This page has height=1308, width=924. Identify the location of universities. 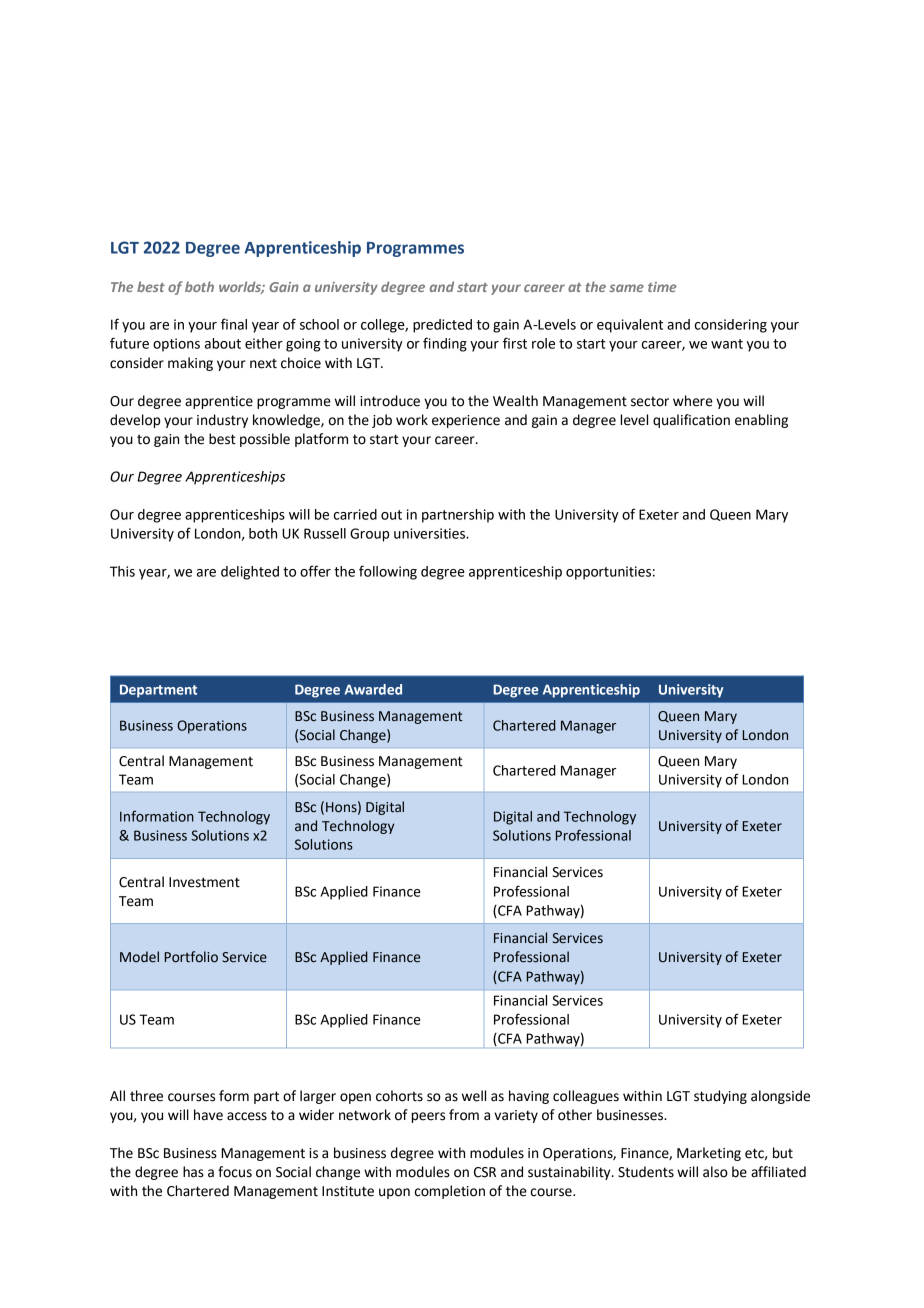
(431, 533).
